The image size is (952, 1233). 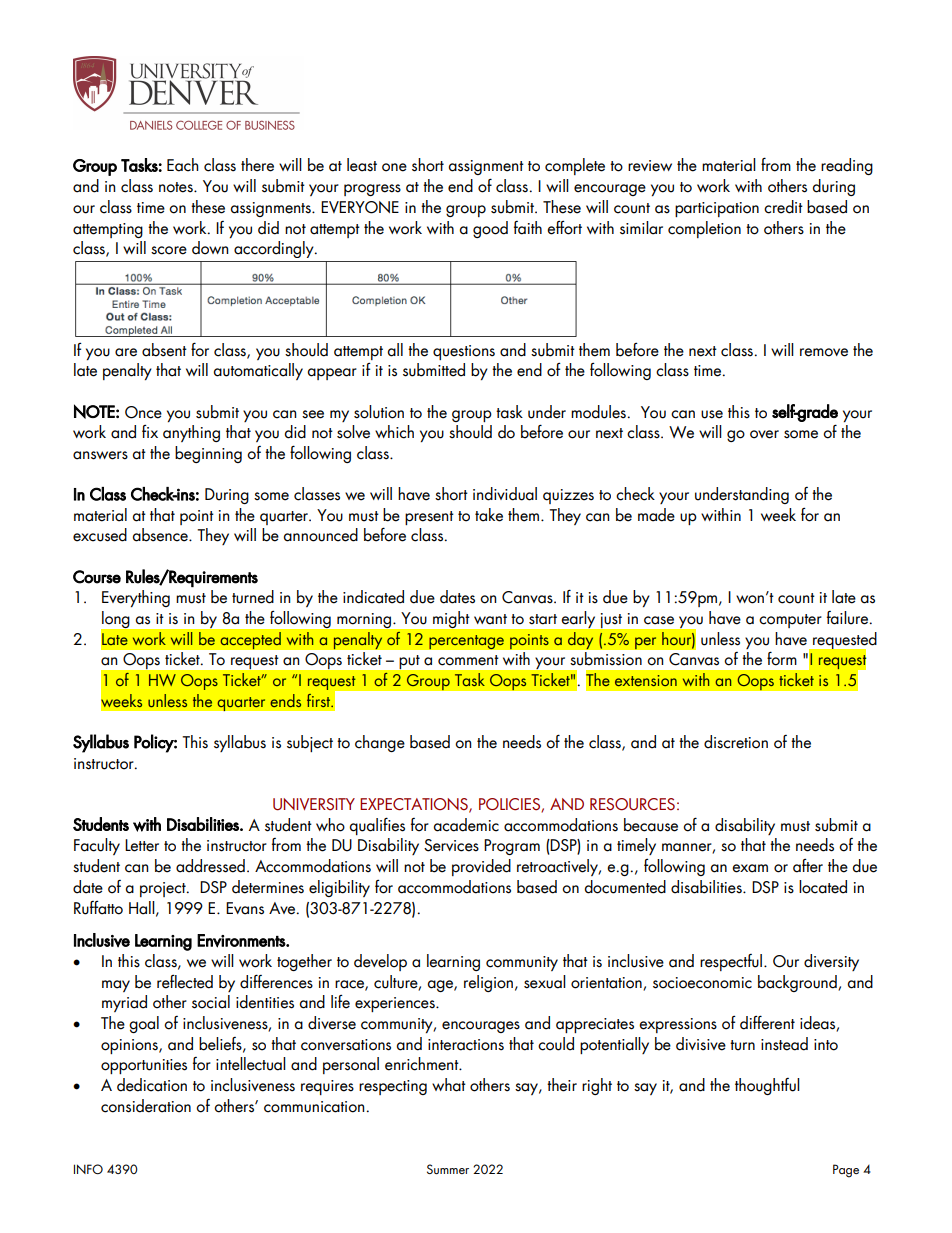 What do you see at coordinates (448, 1169) in the screenshot?
I see `Summer` at bounding box center [448, 1169].
